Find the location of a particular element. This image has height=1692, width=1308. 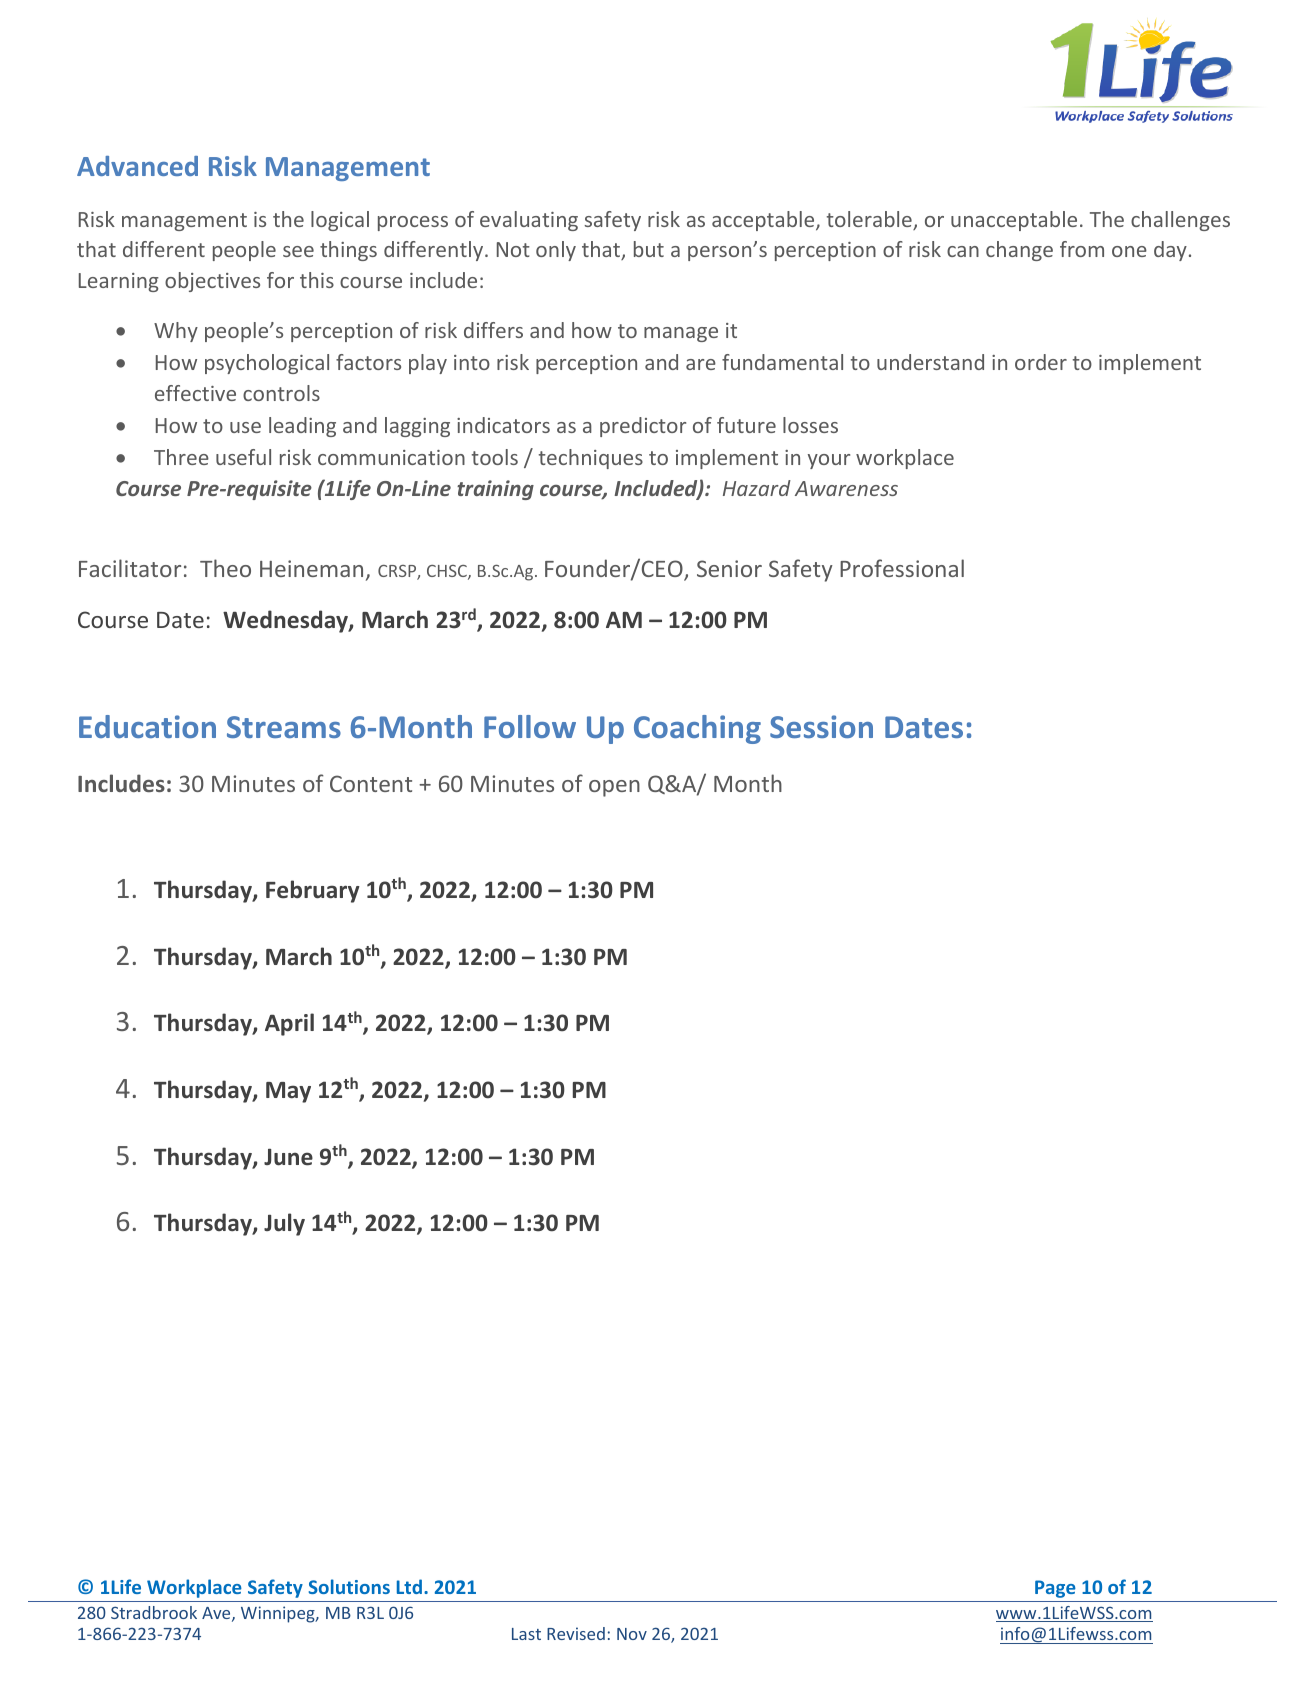

April is located at coordinates (289, 1024).
